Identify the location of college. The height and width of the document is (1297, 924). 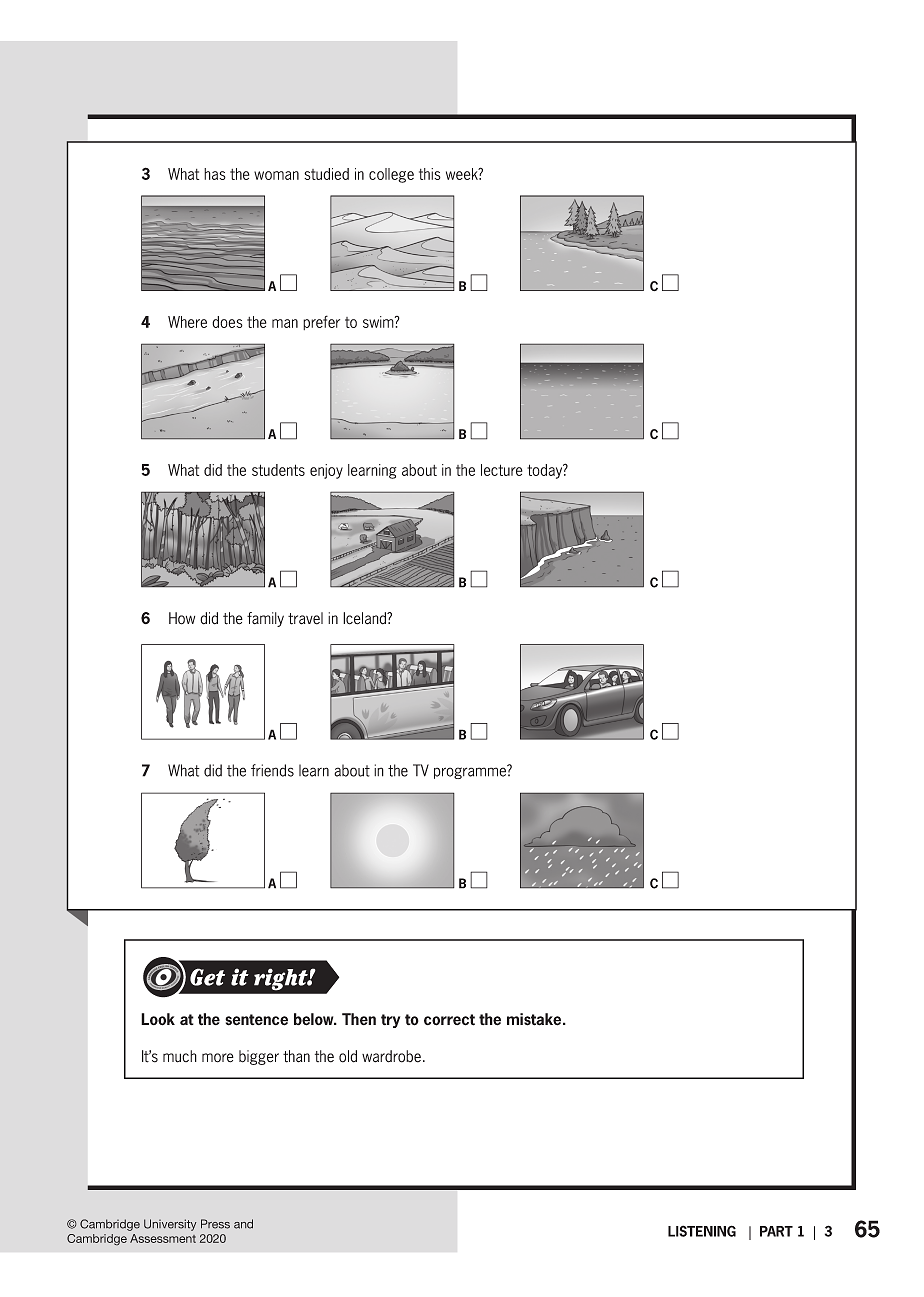
(391, 175).
